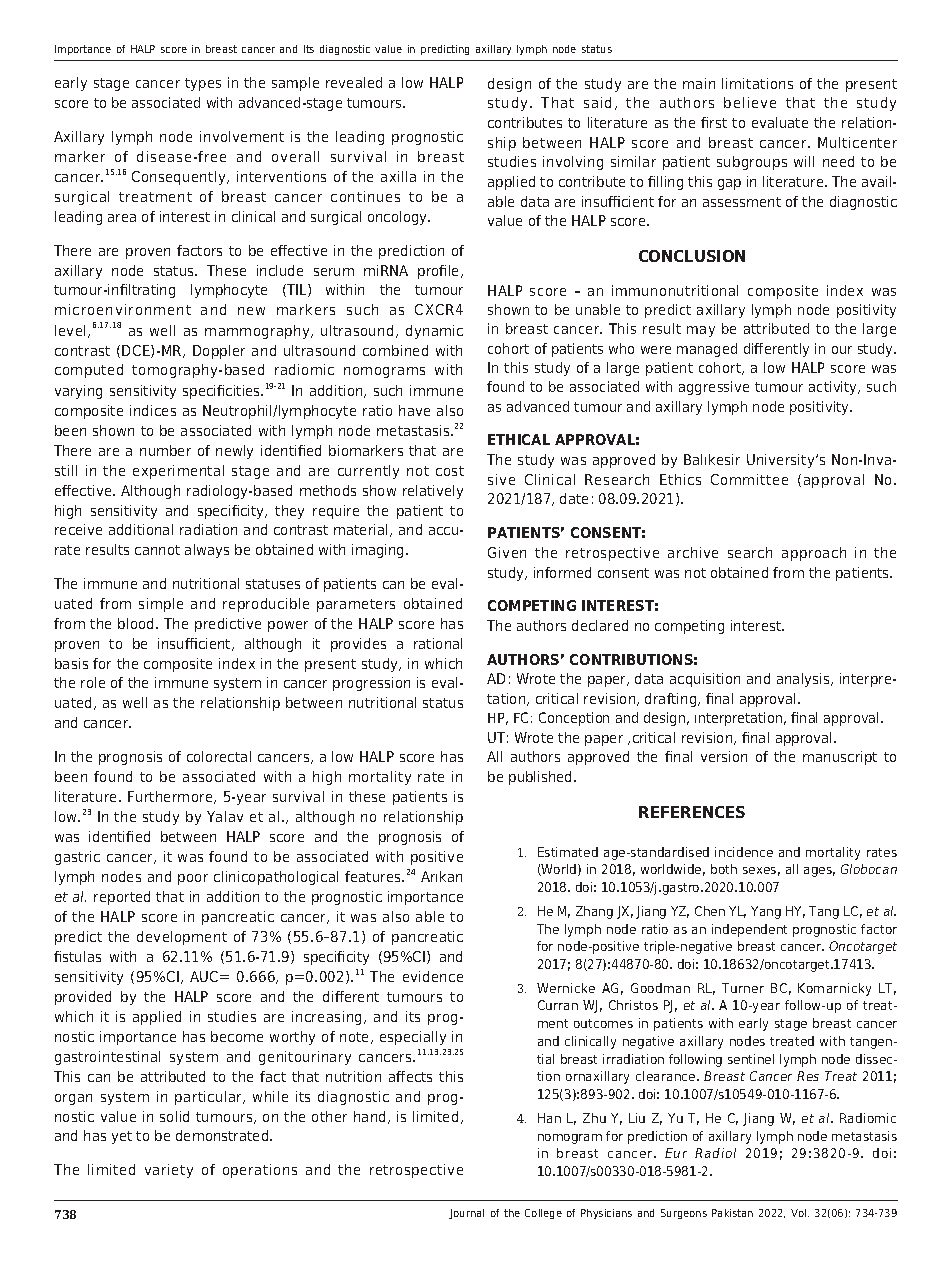 The width and height of the screenshot is (952, 1265). I want to click on incidence, so click(744, 852).
